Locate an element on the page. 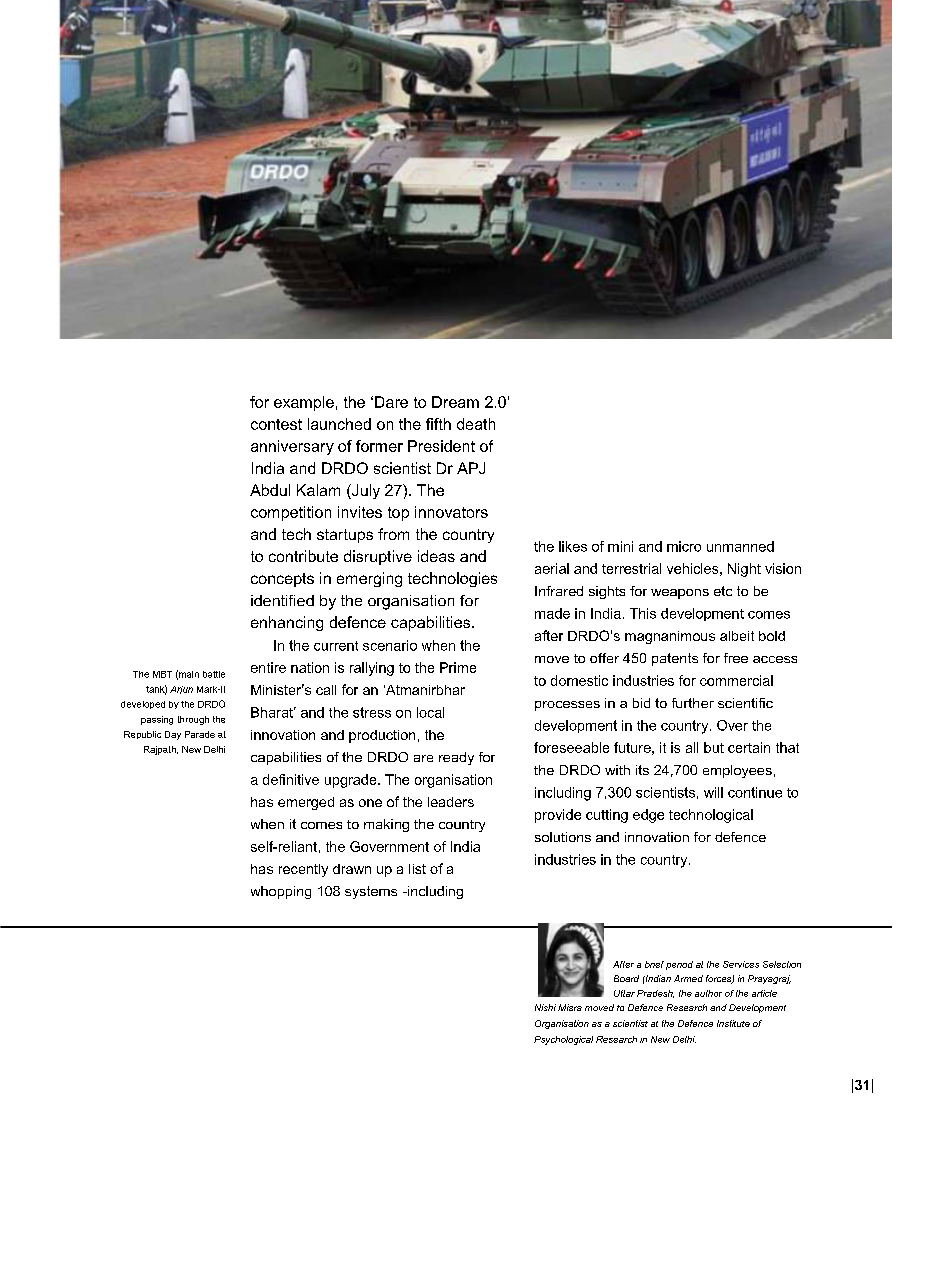  through is located at coordinates (193, 720).
